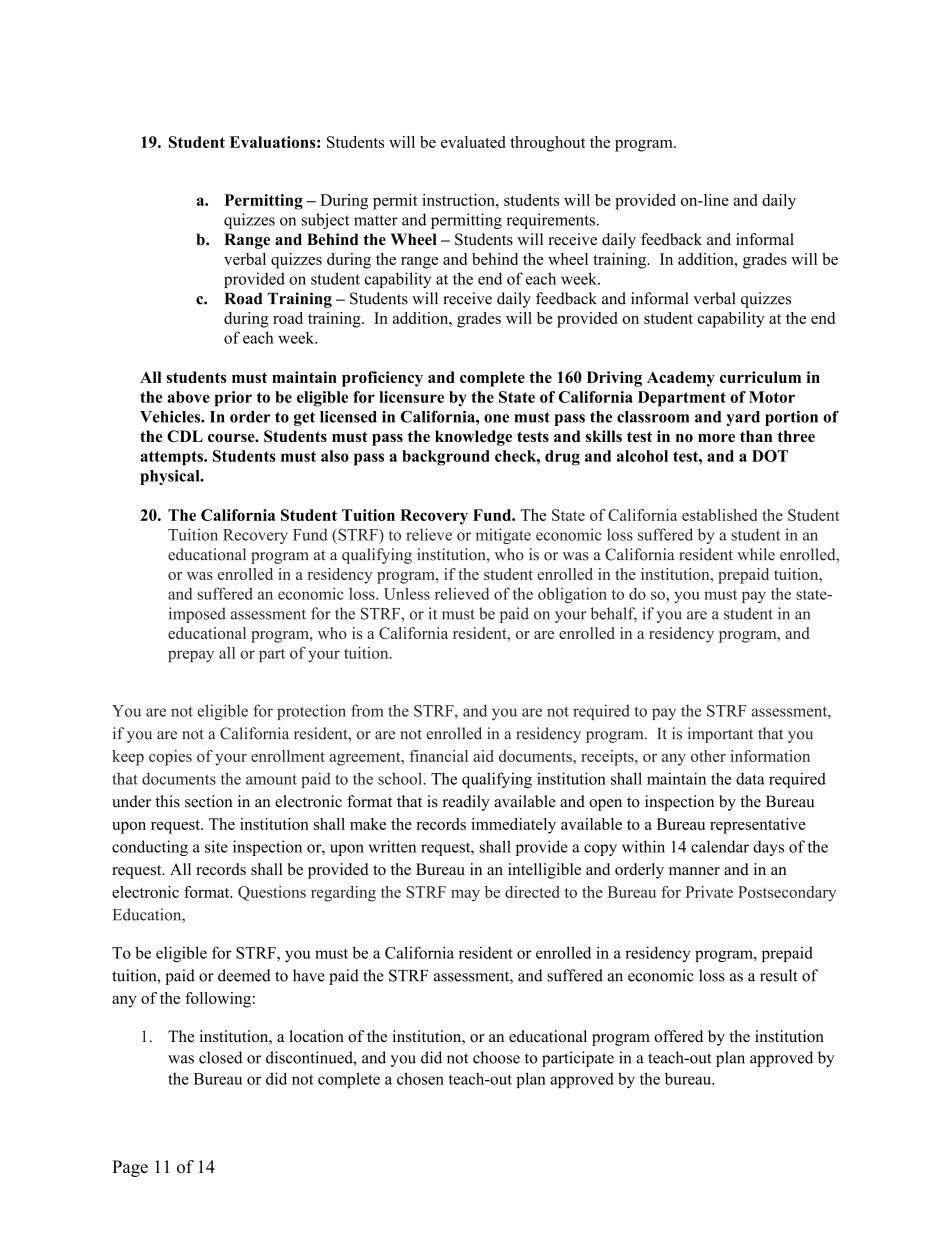  Describe the element at coordinates (325, 221) in the document. I see `subject` at that location.
